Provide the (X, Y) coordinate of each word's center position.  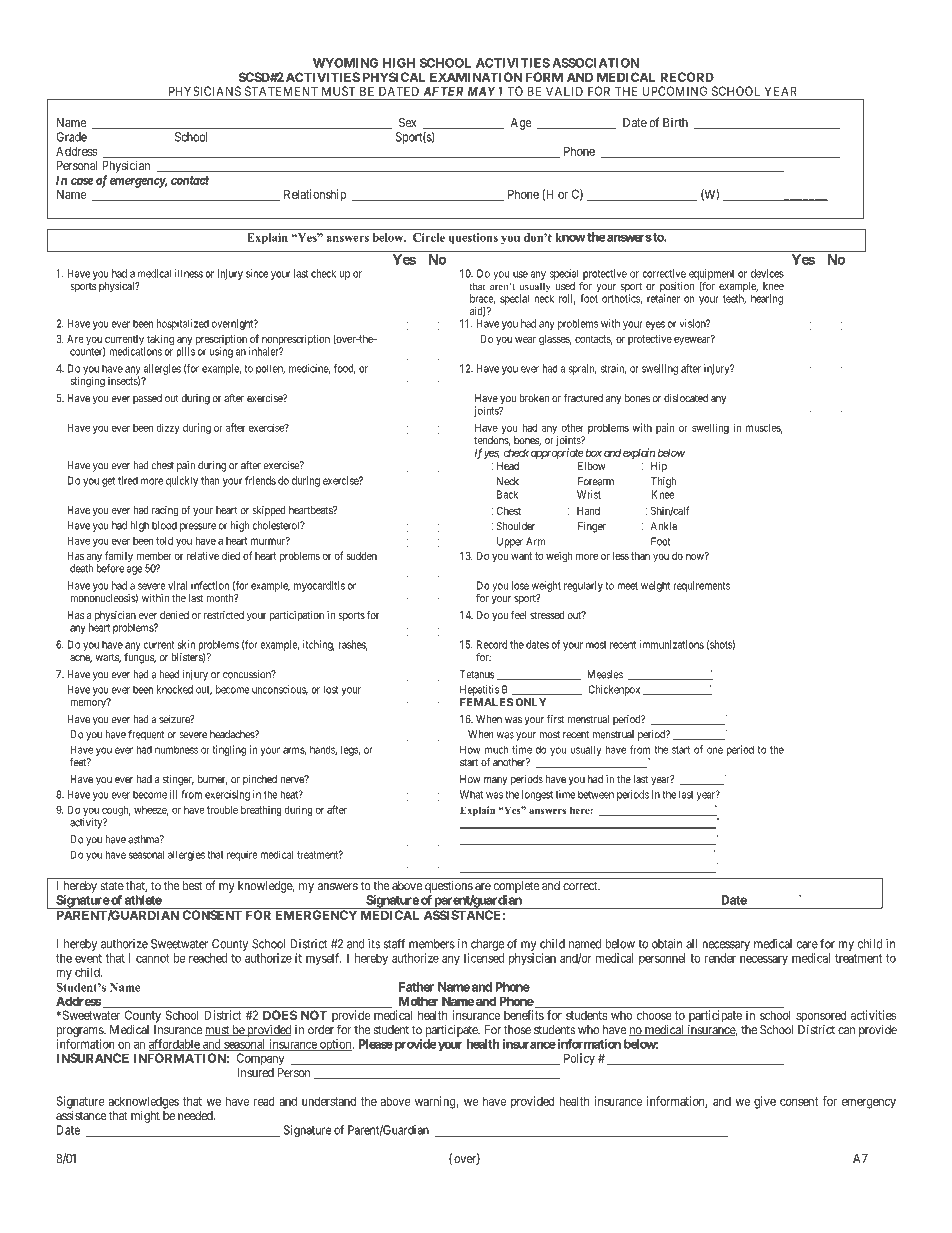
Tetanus (477, 674)
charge (487, 945)
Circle (429, 237)
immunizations (671, 644)
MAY (481, 91)
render (720, 958)
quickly (182, 481)
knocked (175, 689)
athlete (143, 900)
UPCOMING (675, 91)
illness (189, 273)
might (145, 1117)
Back (507, 494)
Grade (71, 137)
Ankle (664, 526)
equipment (712, 274)
